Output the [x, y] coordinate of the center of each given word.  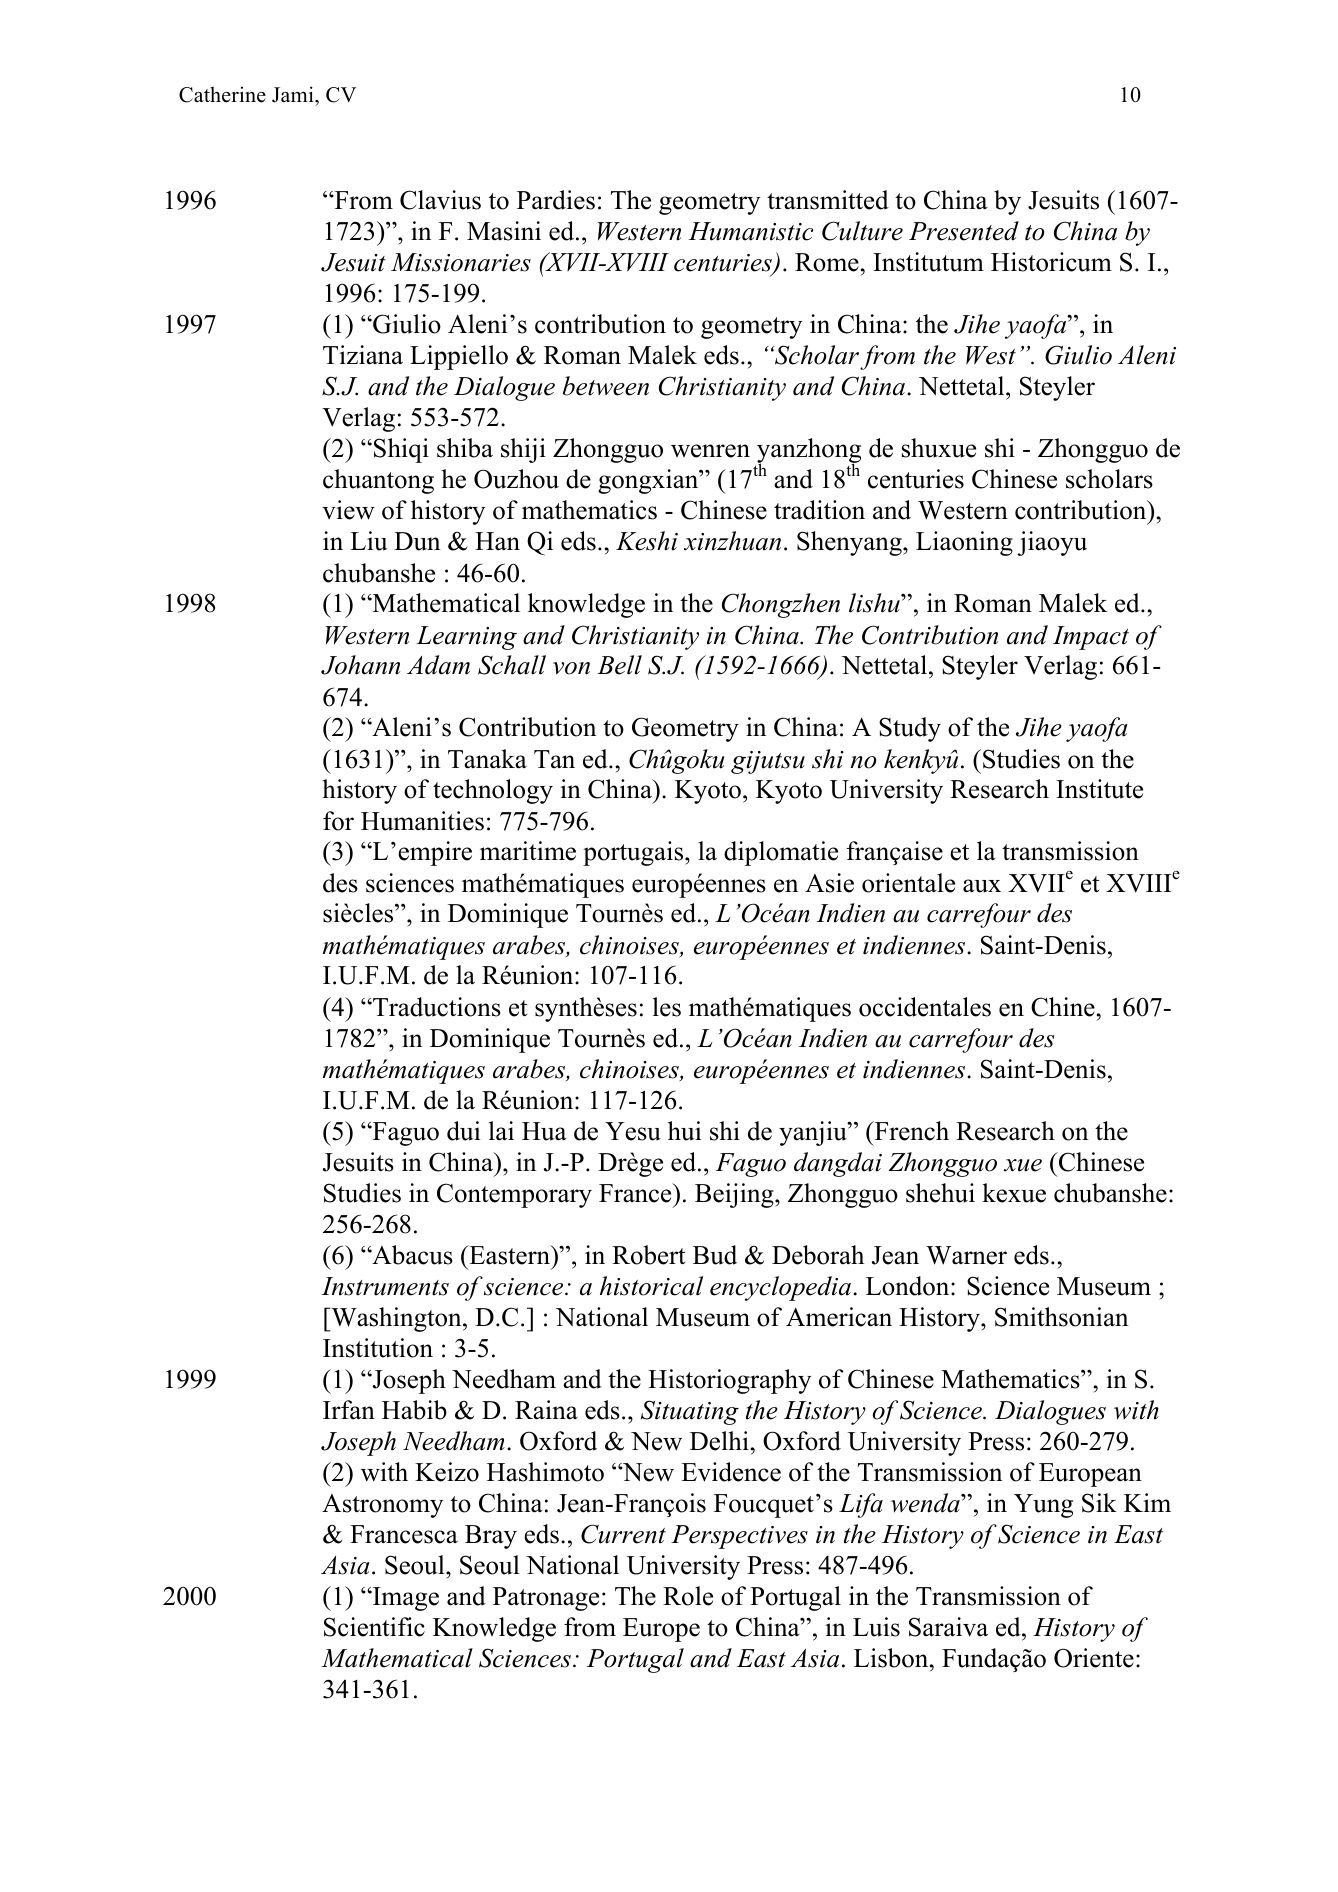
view [348, 510]
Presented [964, 231]
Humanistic [751, 231]
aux [982, 886]
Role [688, 1596]
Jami [294, 94]
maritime [528, 851]
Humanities [422, 821]
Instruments [385, 1286]
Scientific [374, 1627]
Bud [715, 1255]
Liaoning [964, 543]
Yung [1043, 1506]
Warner [966, 1255]
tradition [819, 510]
